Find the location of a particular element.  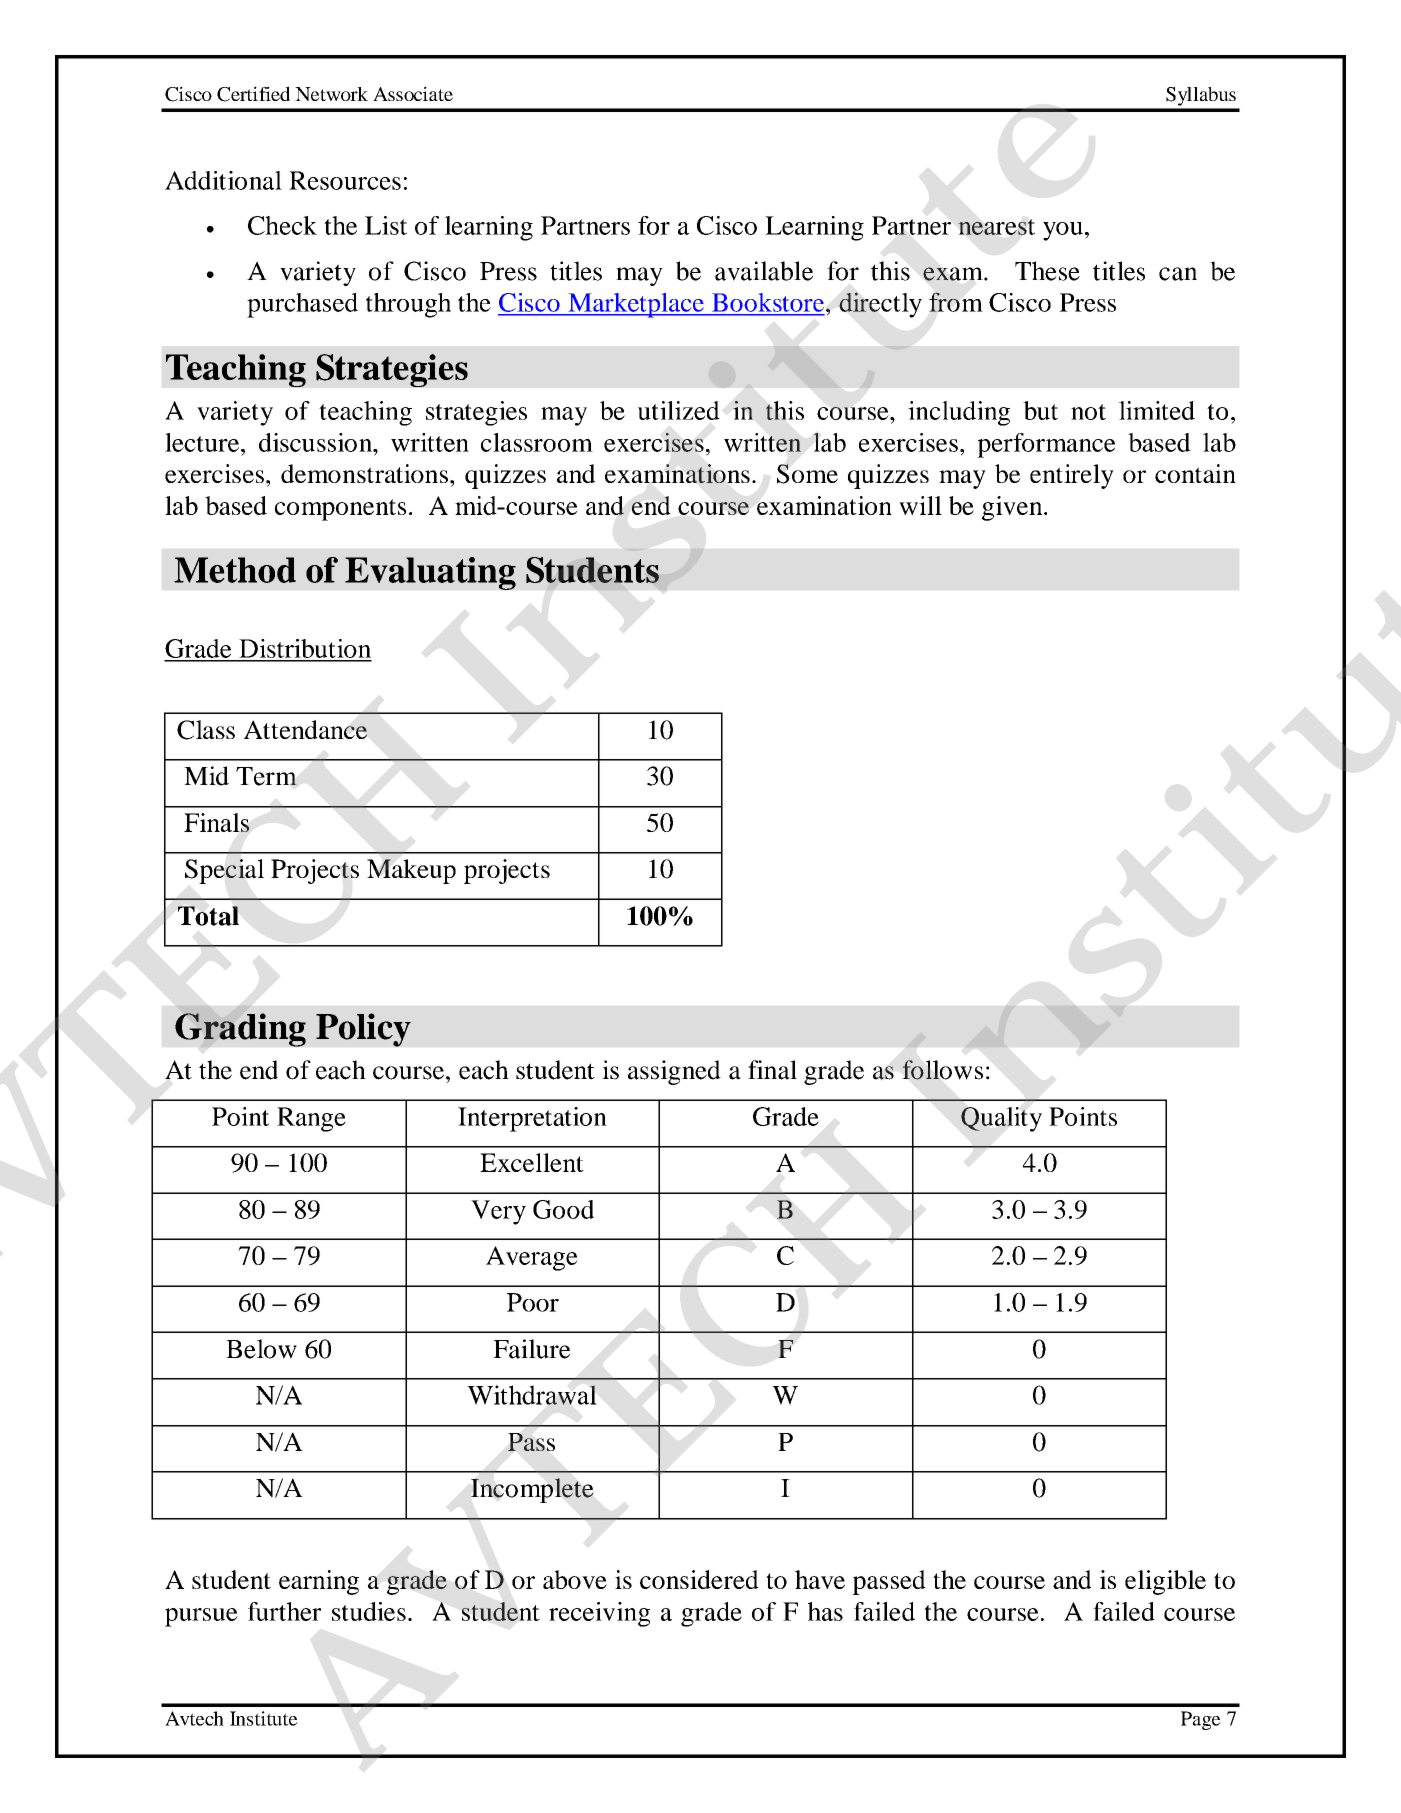

Page is located at coordinates (1201, 1720).
